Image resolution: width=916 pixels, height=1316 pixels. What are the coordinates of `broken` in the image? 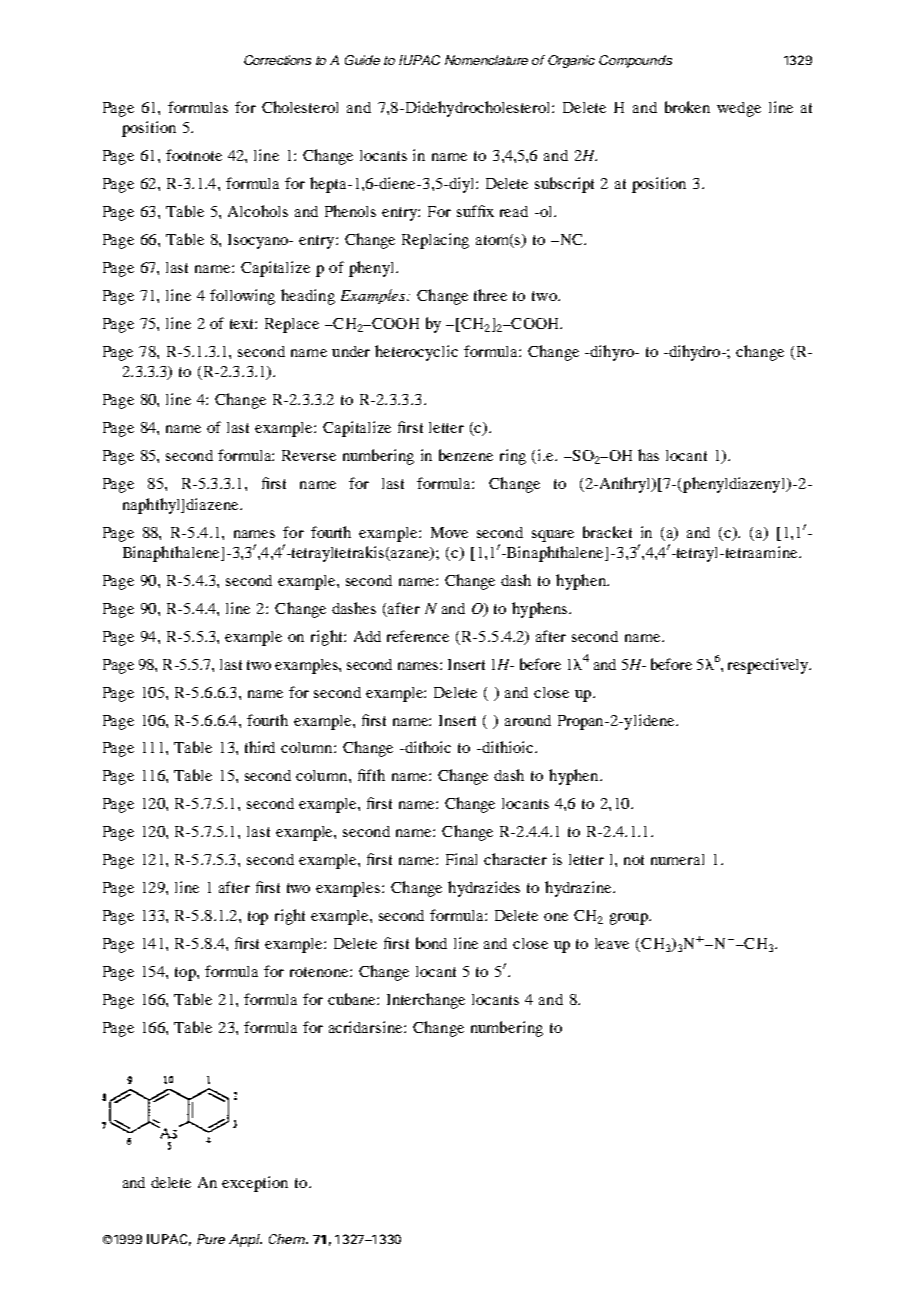 It's located at (687, 107).
